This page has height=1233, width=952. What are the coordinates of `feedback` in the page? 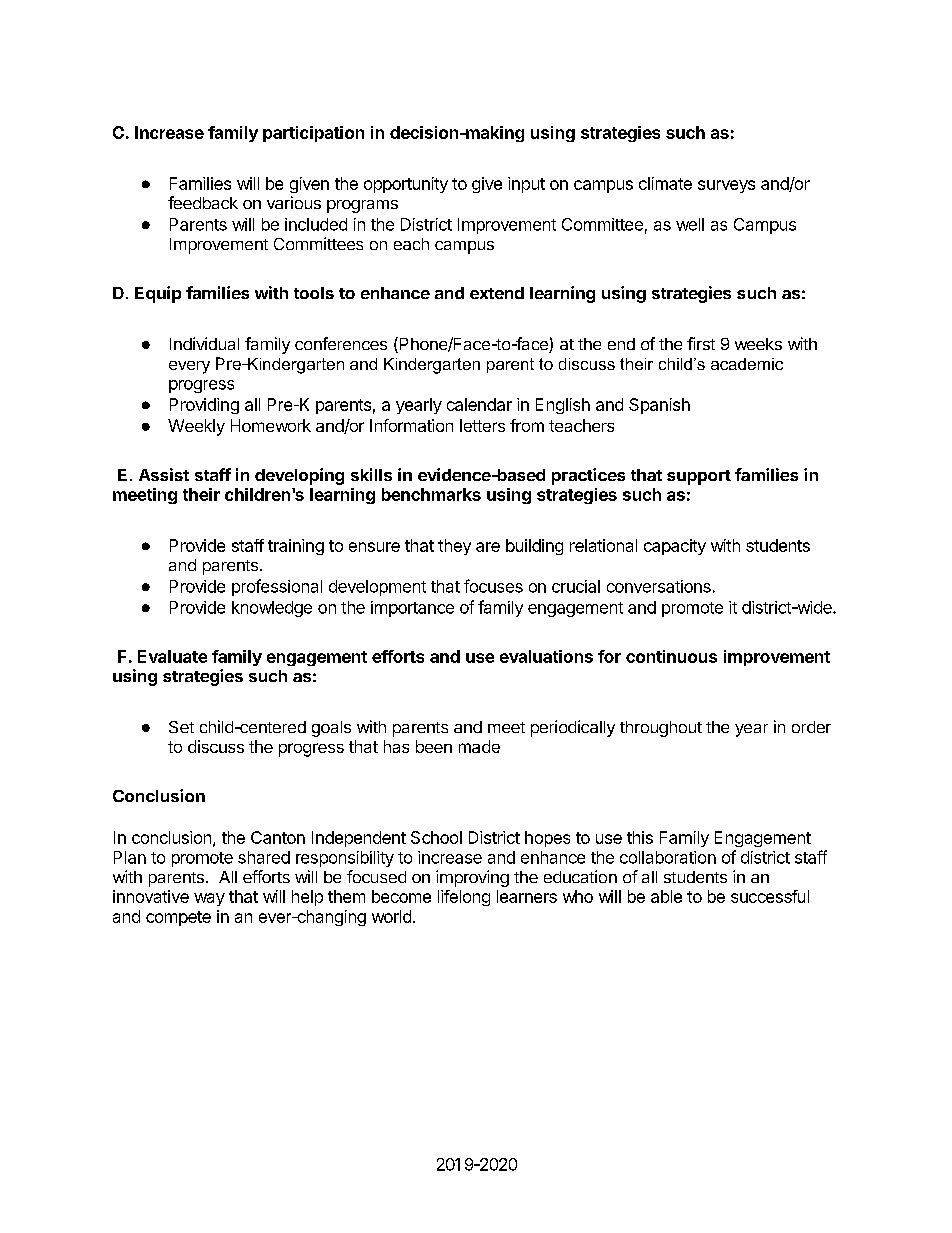 It's located at (203, 202).
